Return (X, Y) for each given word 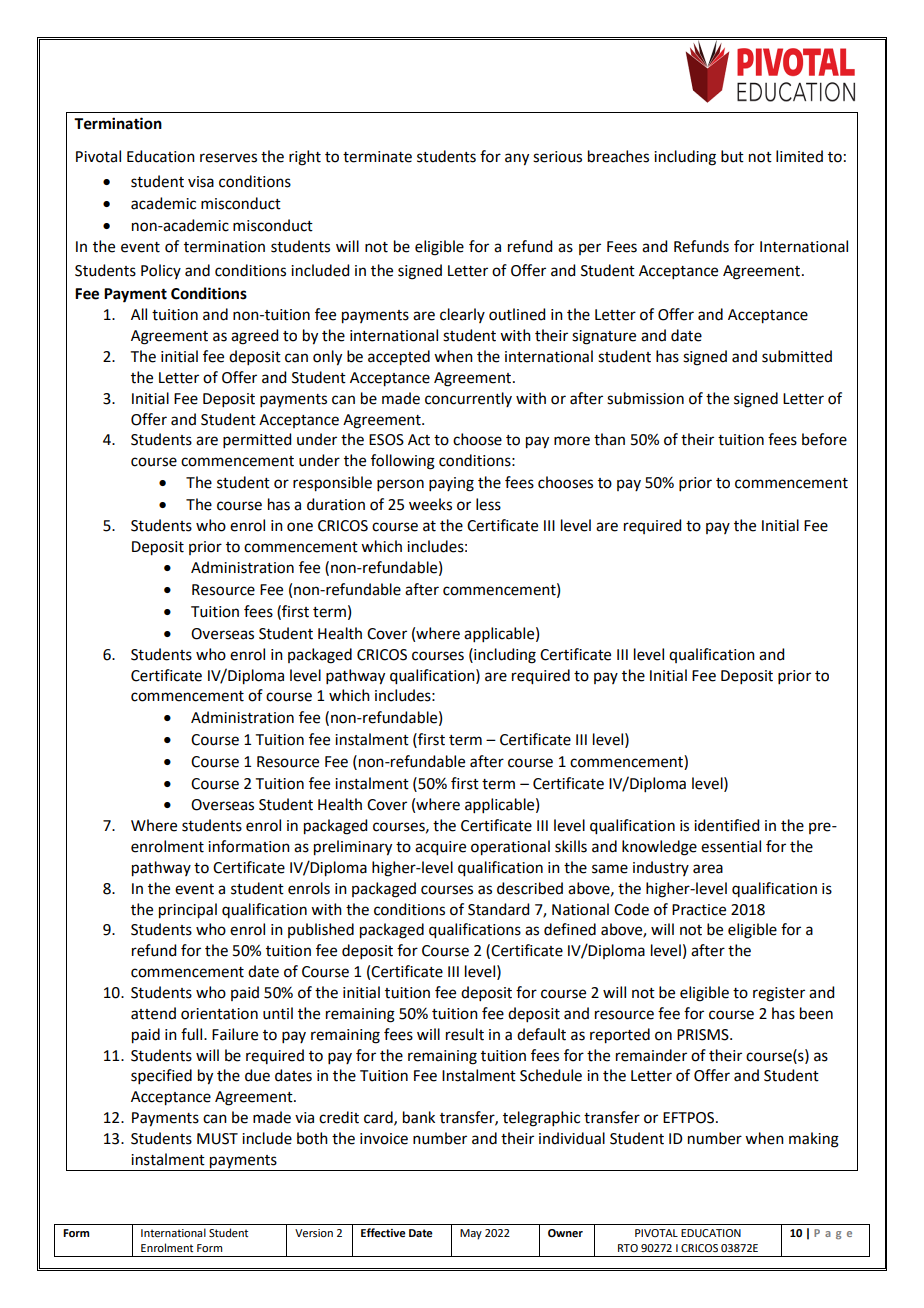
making (814, 1140)
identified (726, 825)
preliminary (353, 848)
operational (510, 848)
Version (314, 1233)
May (471, 1234)
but (732, 156)
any (517, 159)
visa (201, 182)
